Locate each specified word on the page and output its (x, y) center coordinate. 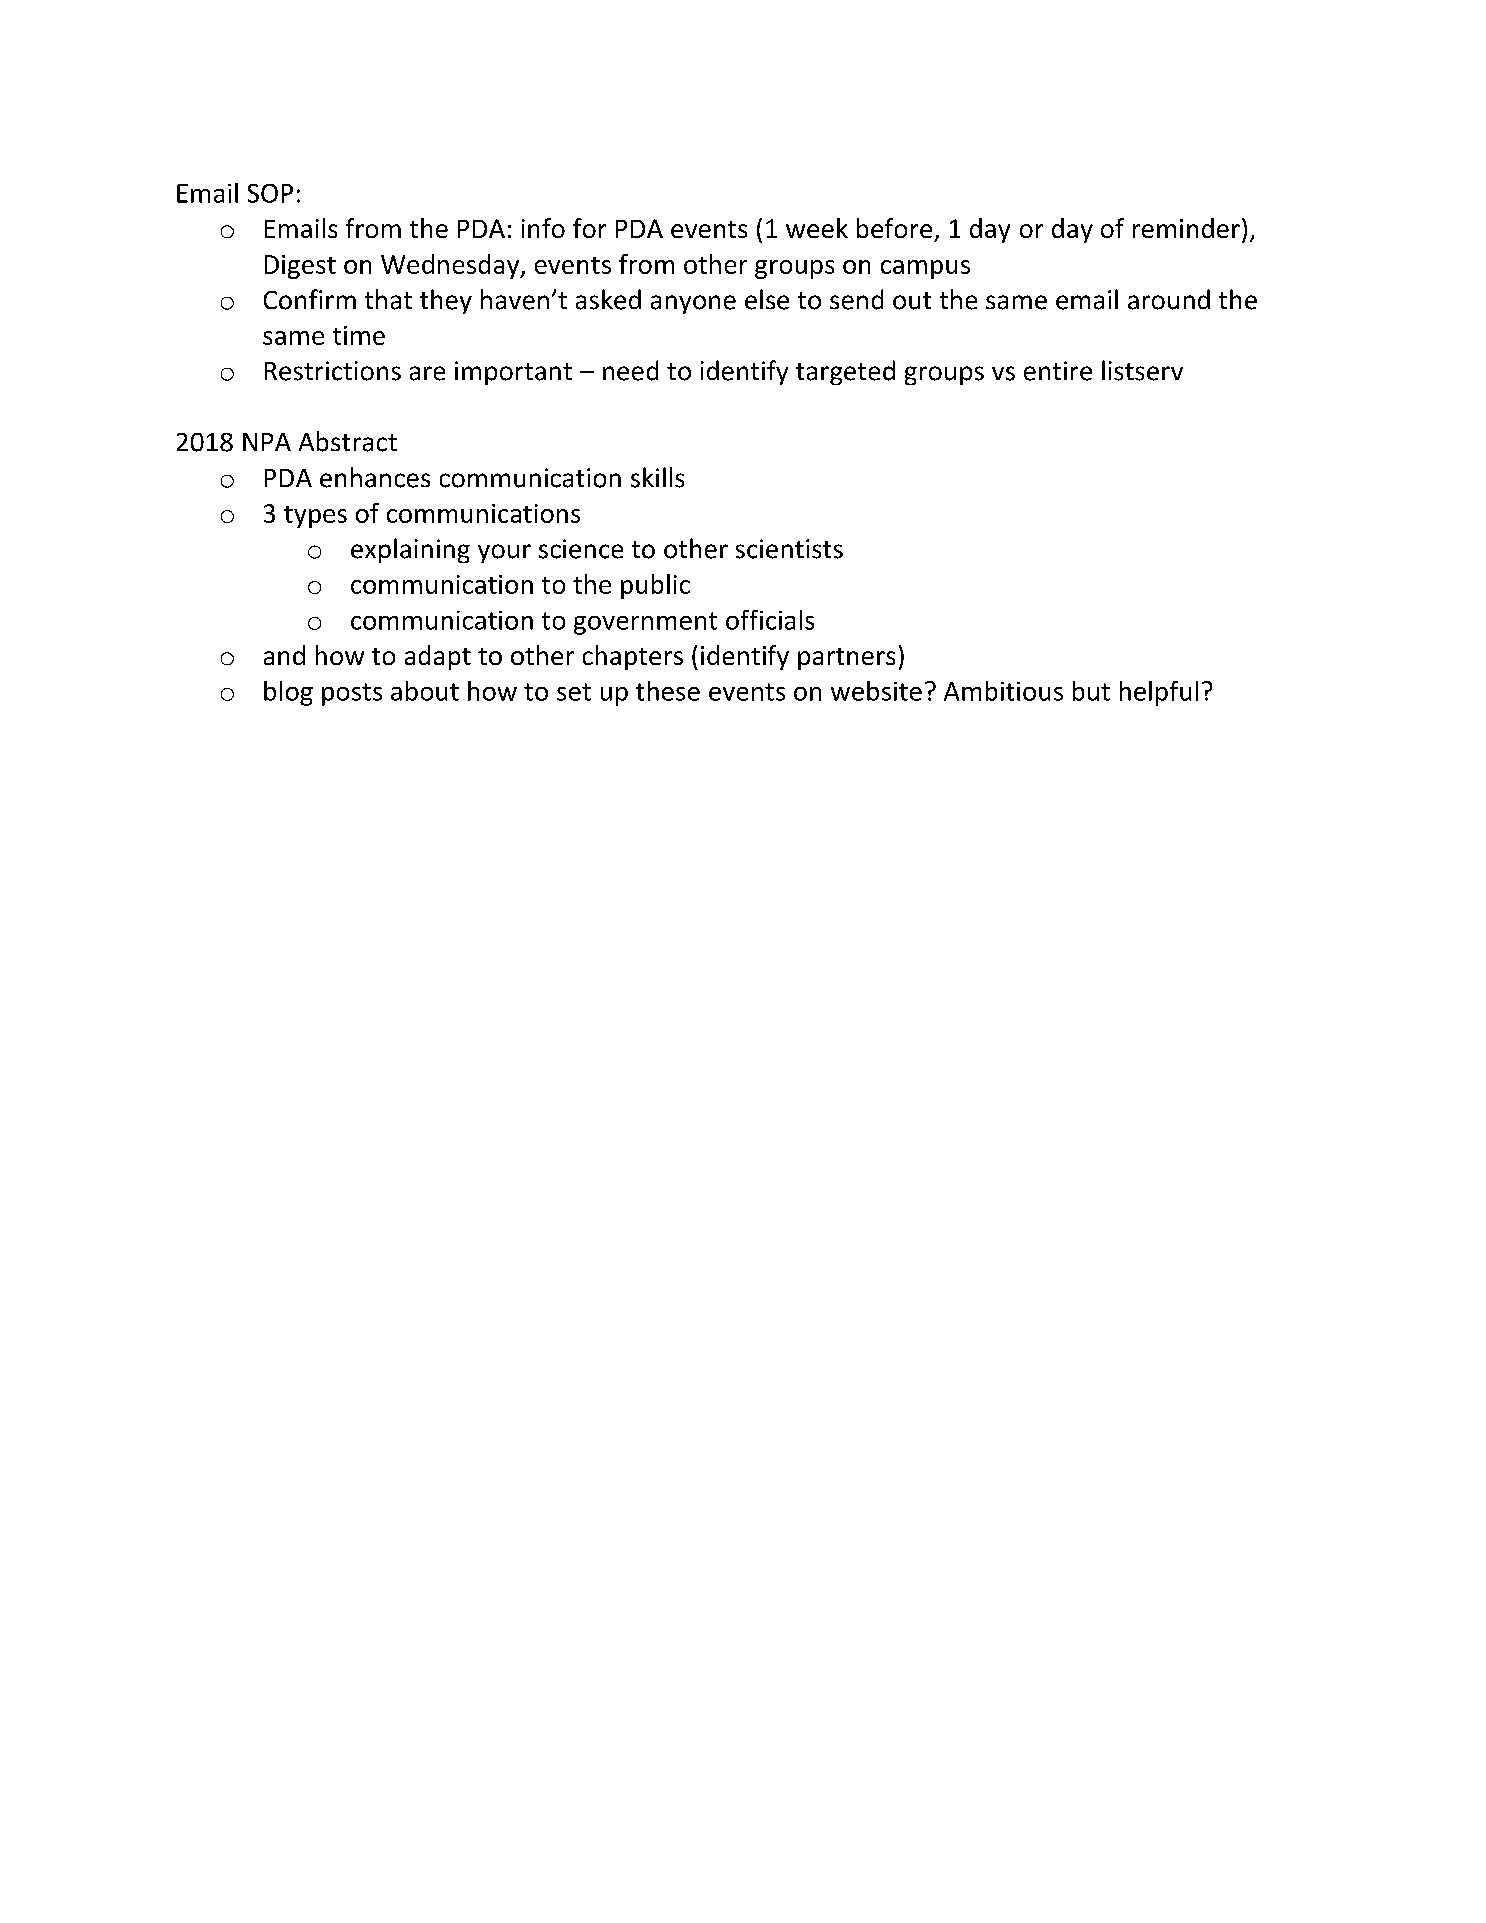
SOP (270, 193)
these (668, 691)
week (817, 228)
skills (657, 477)
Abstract (348, 441)
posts (352, 694)
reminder (1186, 228)
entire (1058, 371)
